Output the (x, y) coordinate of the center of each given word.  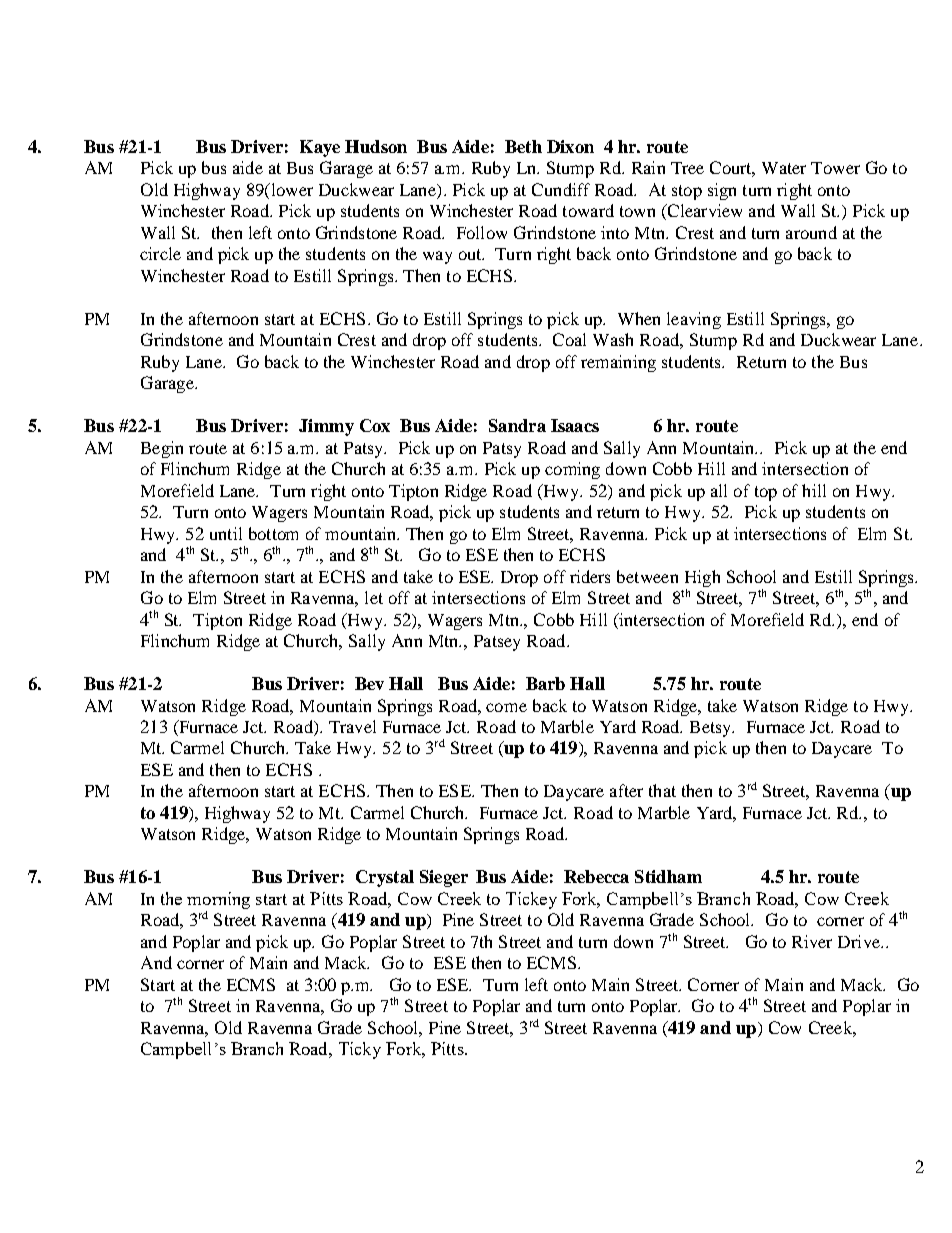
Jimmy (326, 427)
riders (590, 576)
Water (784, 168)
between (647, 576)
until (226, 533)
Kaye (320, 148)
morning (218, 900)
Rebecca (596, 876)
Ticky (360, 1050)
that (662, 790)
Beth (523, 146)
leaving (694, 320)
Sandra (517, 425)
